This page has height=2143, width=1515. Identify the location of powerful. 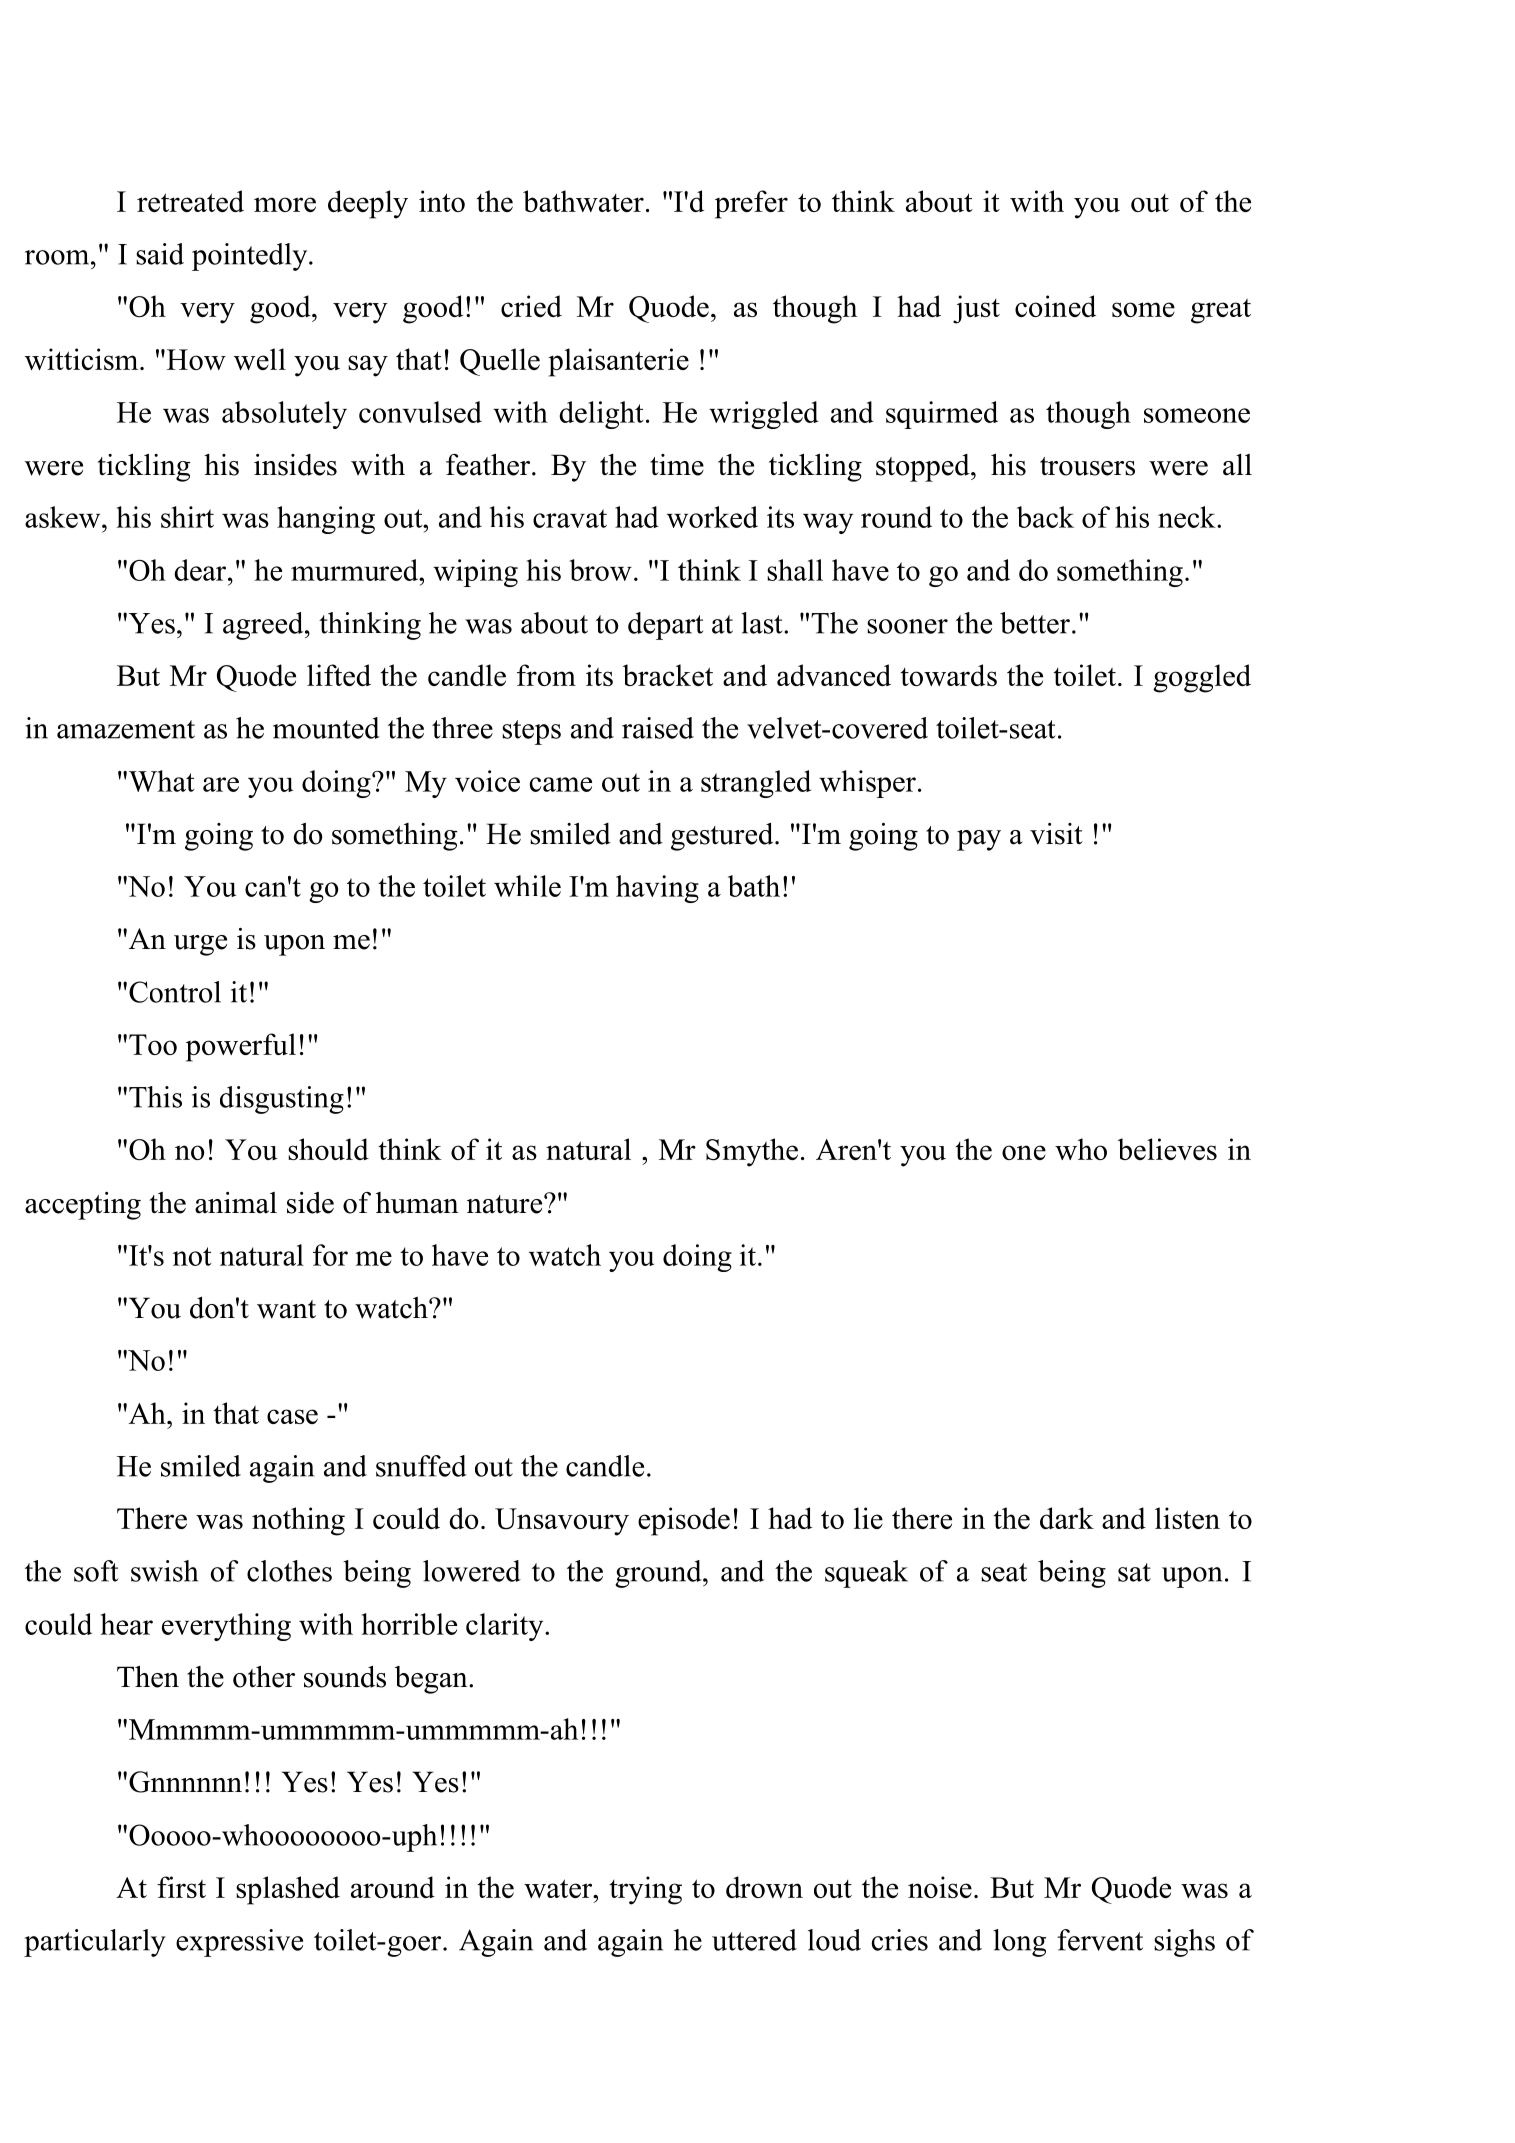
(241, 1047).
